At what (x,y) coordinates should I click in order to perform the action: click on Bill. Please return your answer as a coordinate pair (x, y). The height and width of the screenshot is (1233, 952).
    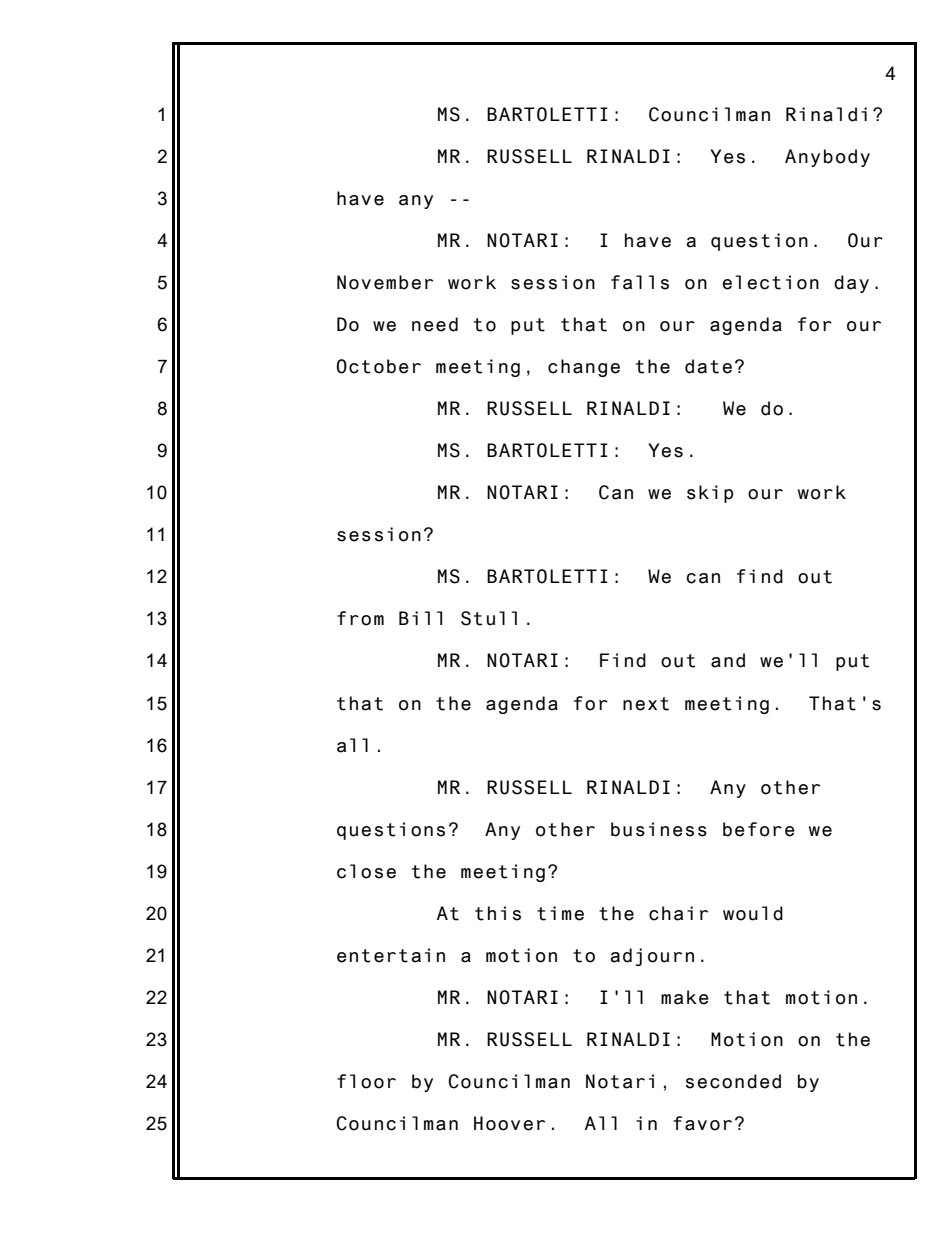
    Looking at the image, I should click on (420, 618).
